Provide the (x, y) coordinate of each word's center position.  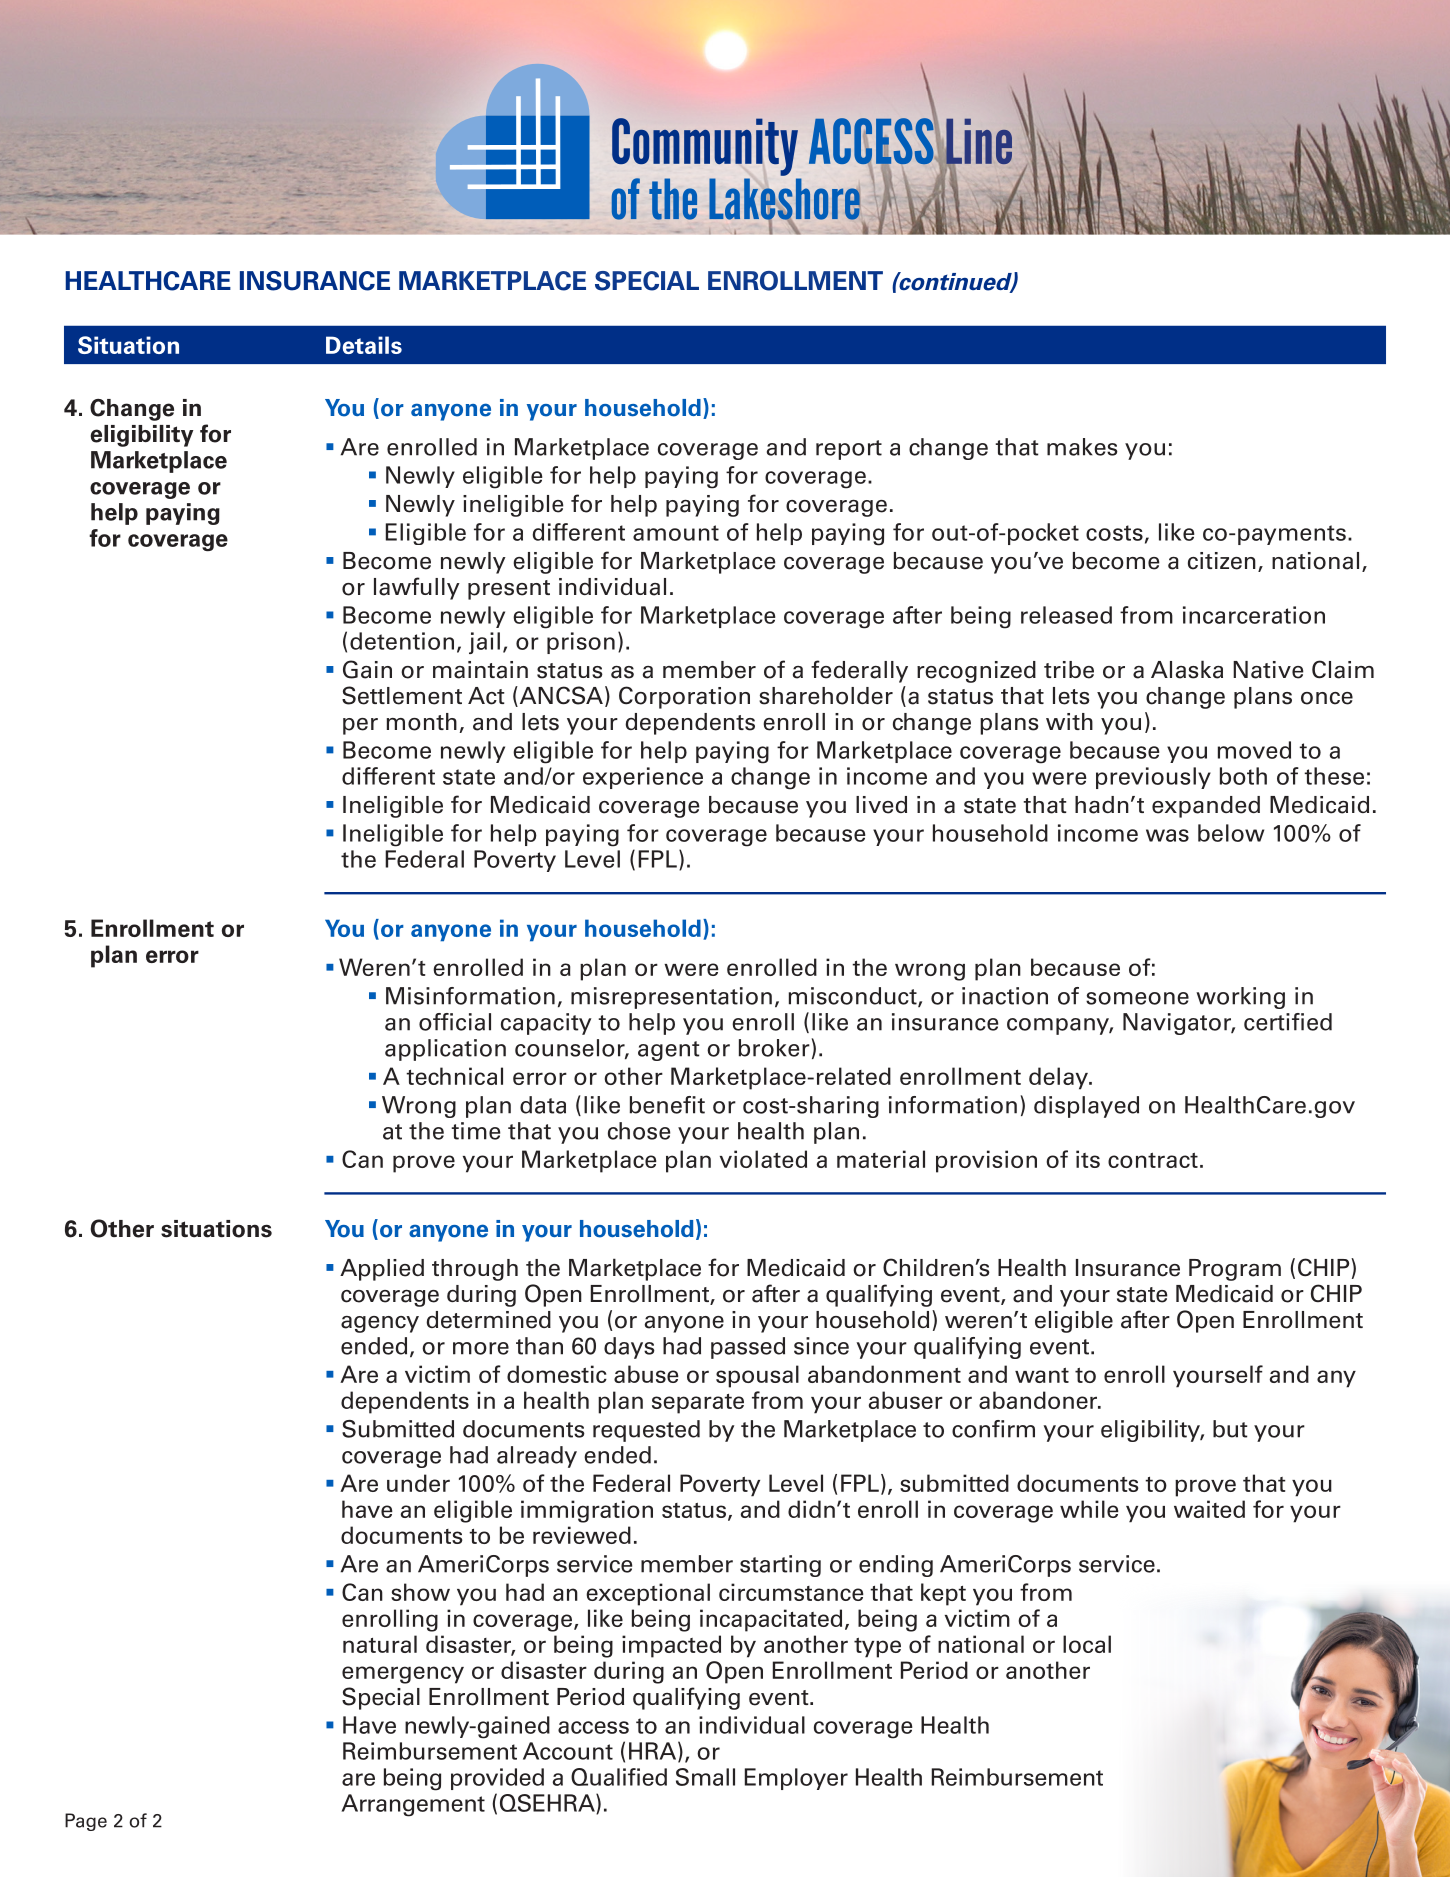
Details (364, 345)
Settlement (402, 695)
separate (698, 1404)
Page (86, 1822)
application (445, 1050)
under (418, 1483)
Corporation (684, 697)
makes (1082, 447)
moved (1254, 750)
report (849, 450)
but (1230, 1429)
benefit (667, 1105)
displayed (1086, 1107)
